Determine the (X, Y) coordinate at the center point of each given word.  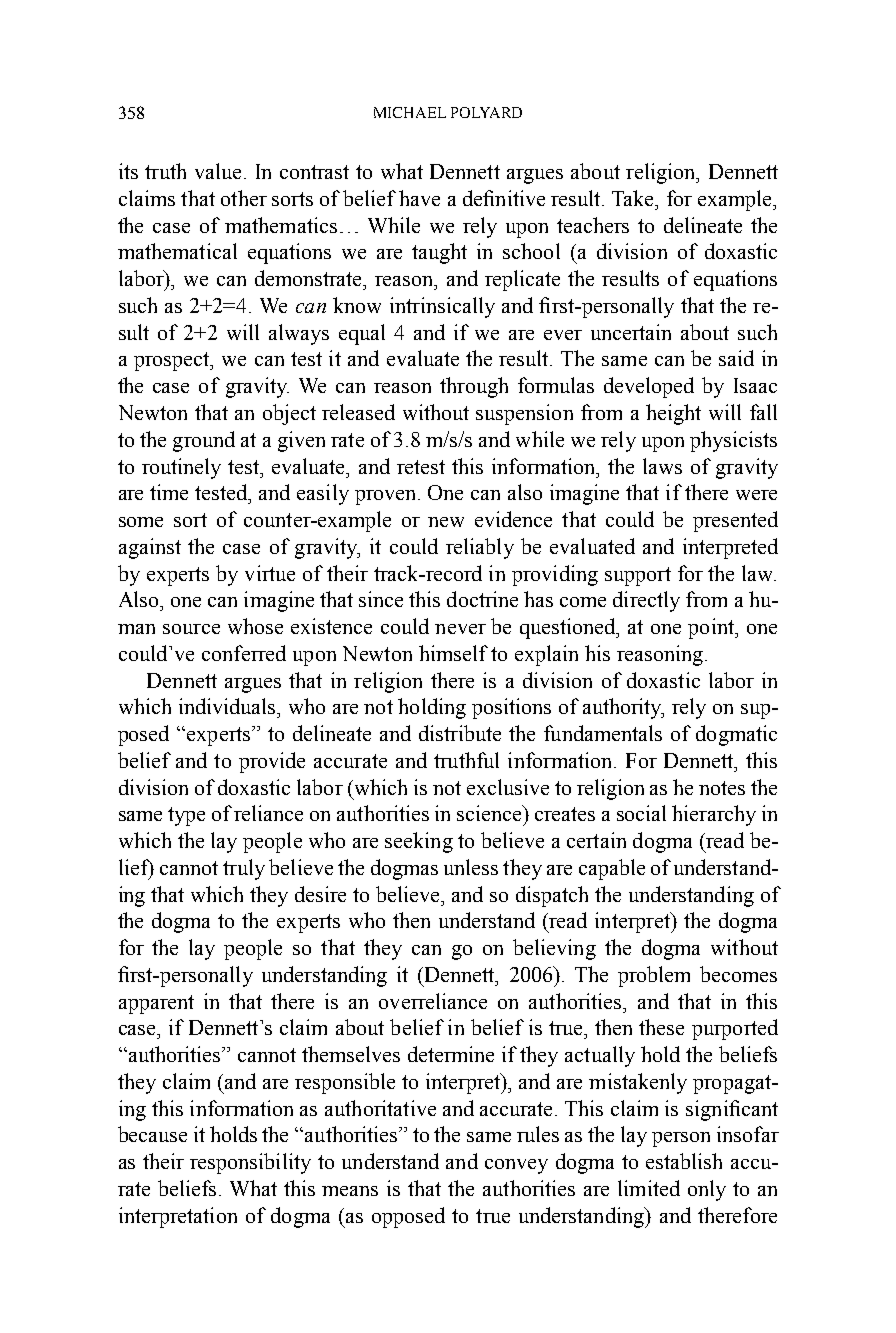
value (218, 171)
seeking (419, 842)
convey (516, 1166)
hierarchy (714, 815)
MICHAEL (410, 112)
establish (684, 1161)
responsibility (250, 1163)
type (186, 816)
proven (387, 497)
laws (662, 466)
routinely (181, 468)
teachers (593, 225)
